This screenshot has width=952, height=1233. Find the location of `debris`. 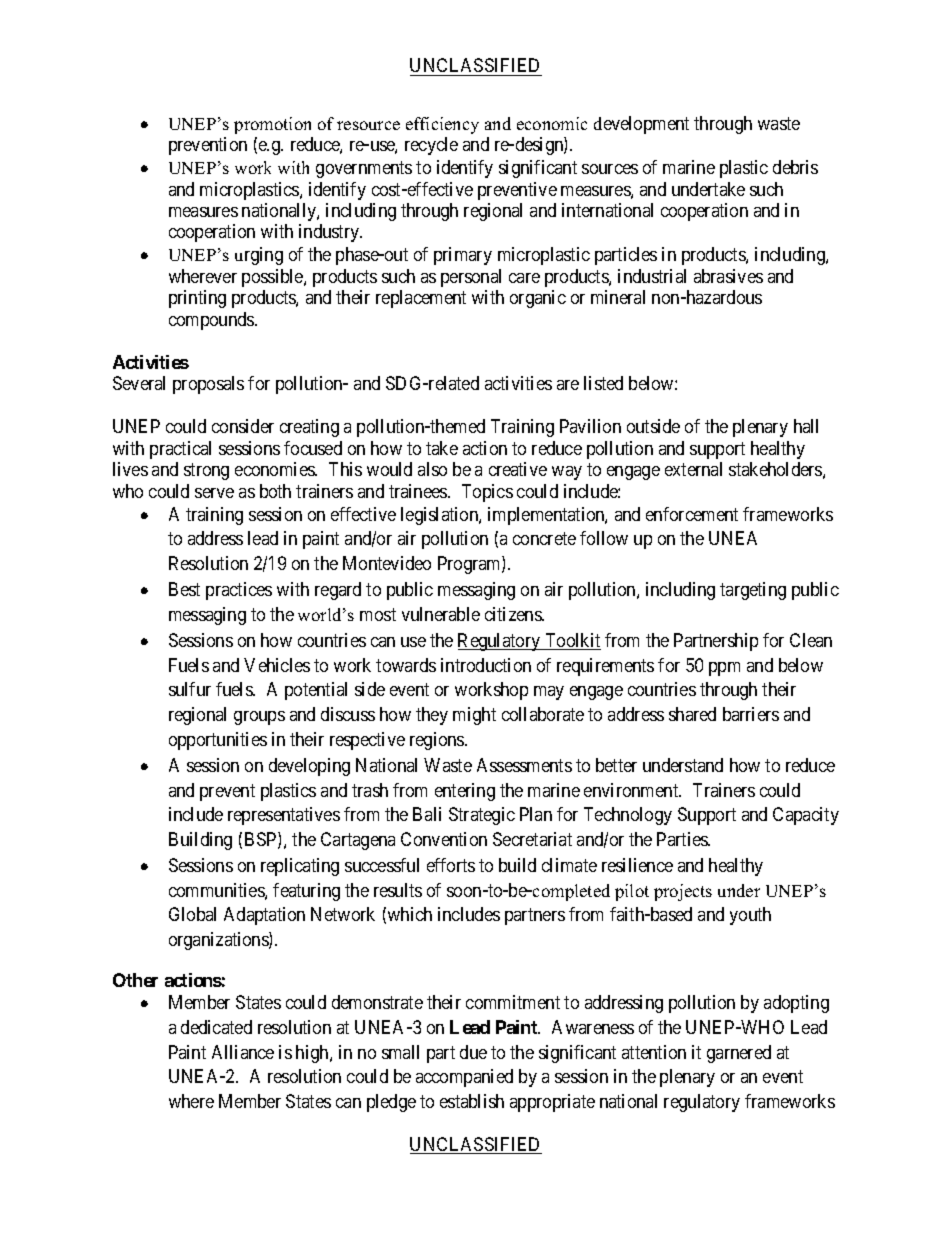

debris is located at coordinates (795, 167).
